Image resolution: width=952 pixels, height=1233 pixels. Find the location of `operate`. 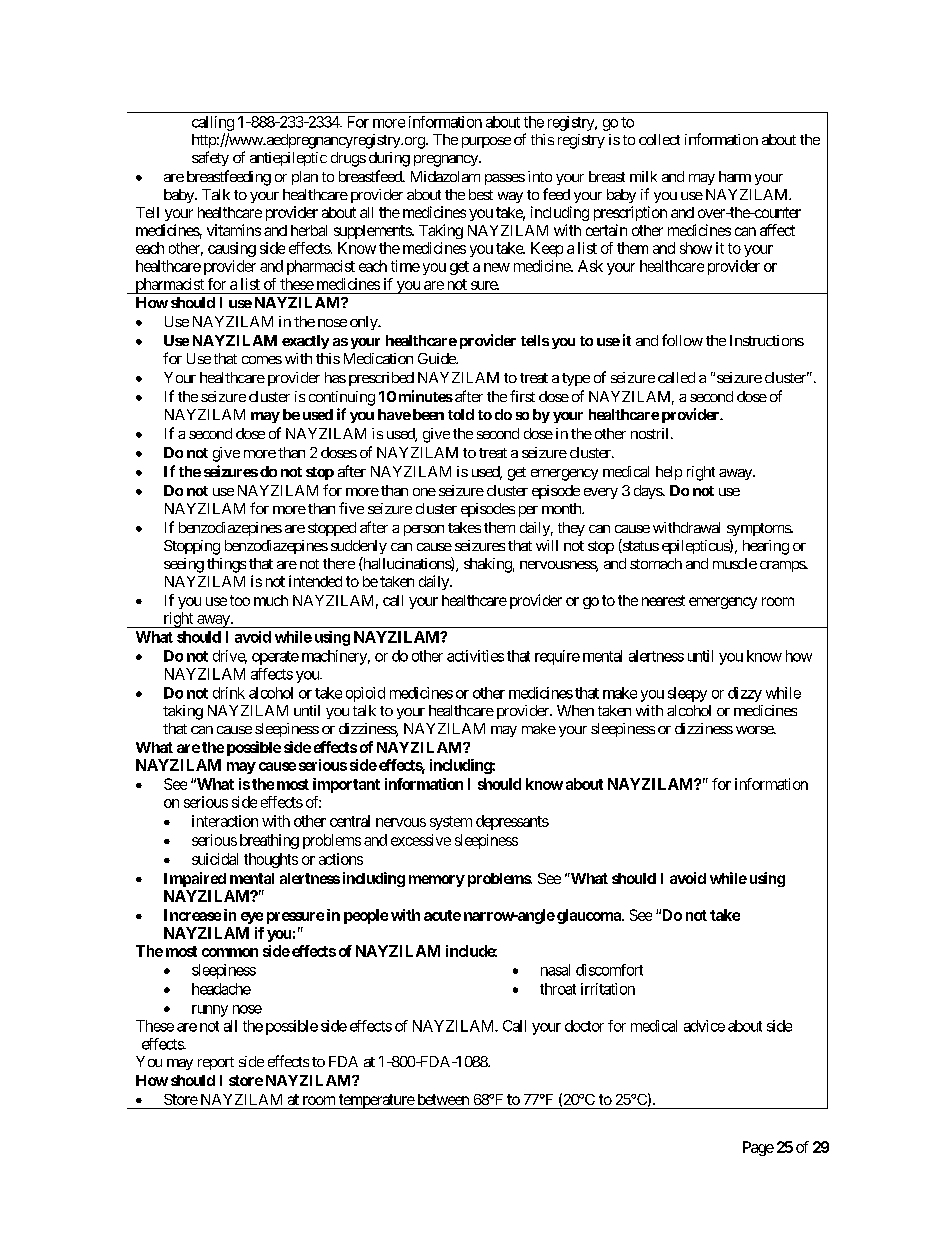

operate is located at coordinates (275, 658).
